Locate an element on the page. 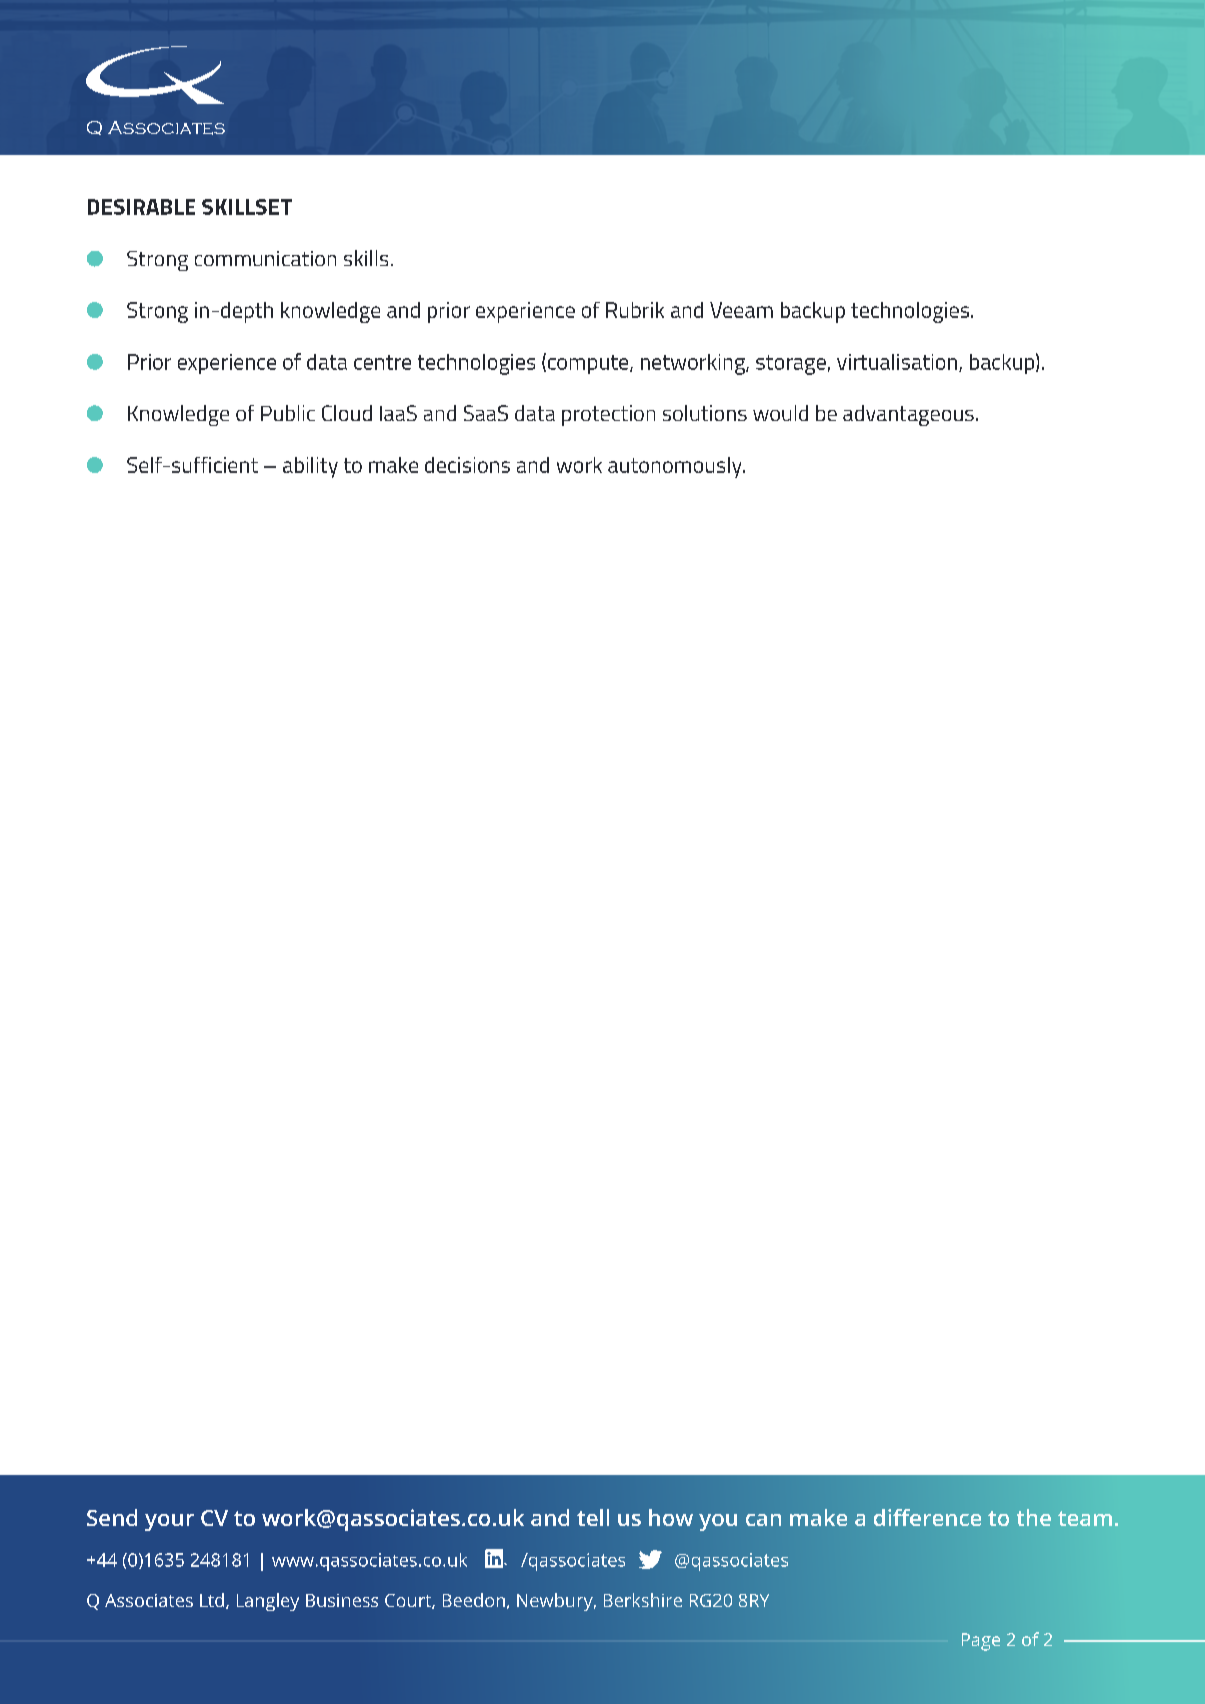 Image resolution: width=1205 pixels, height=1704 pixels. Berkshire is located at coordinates (643, 1600).
